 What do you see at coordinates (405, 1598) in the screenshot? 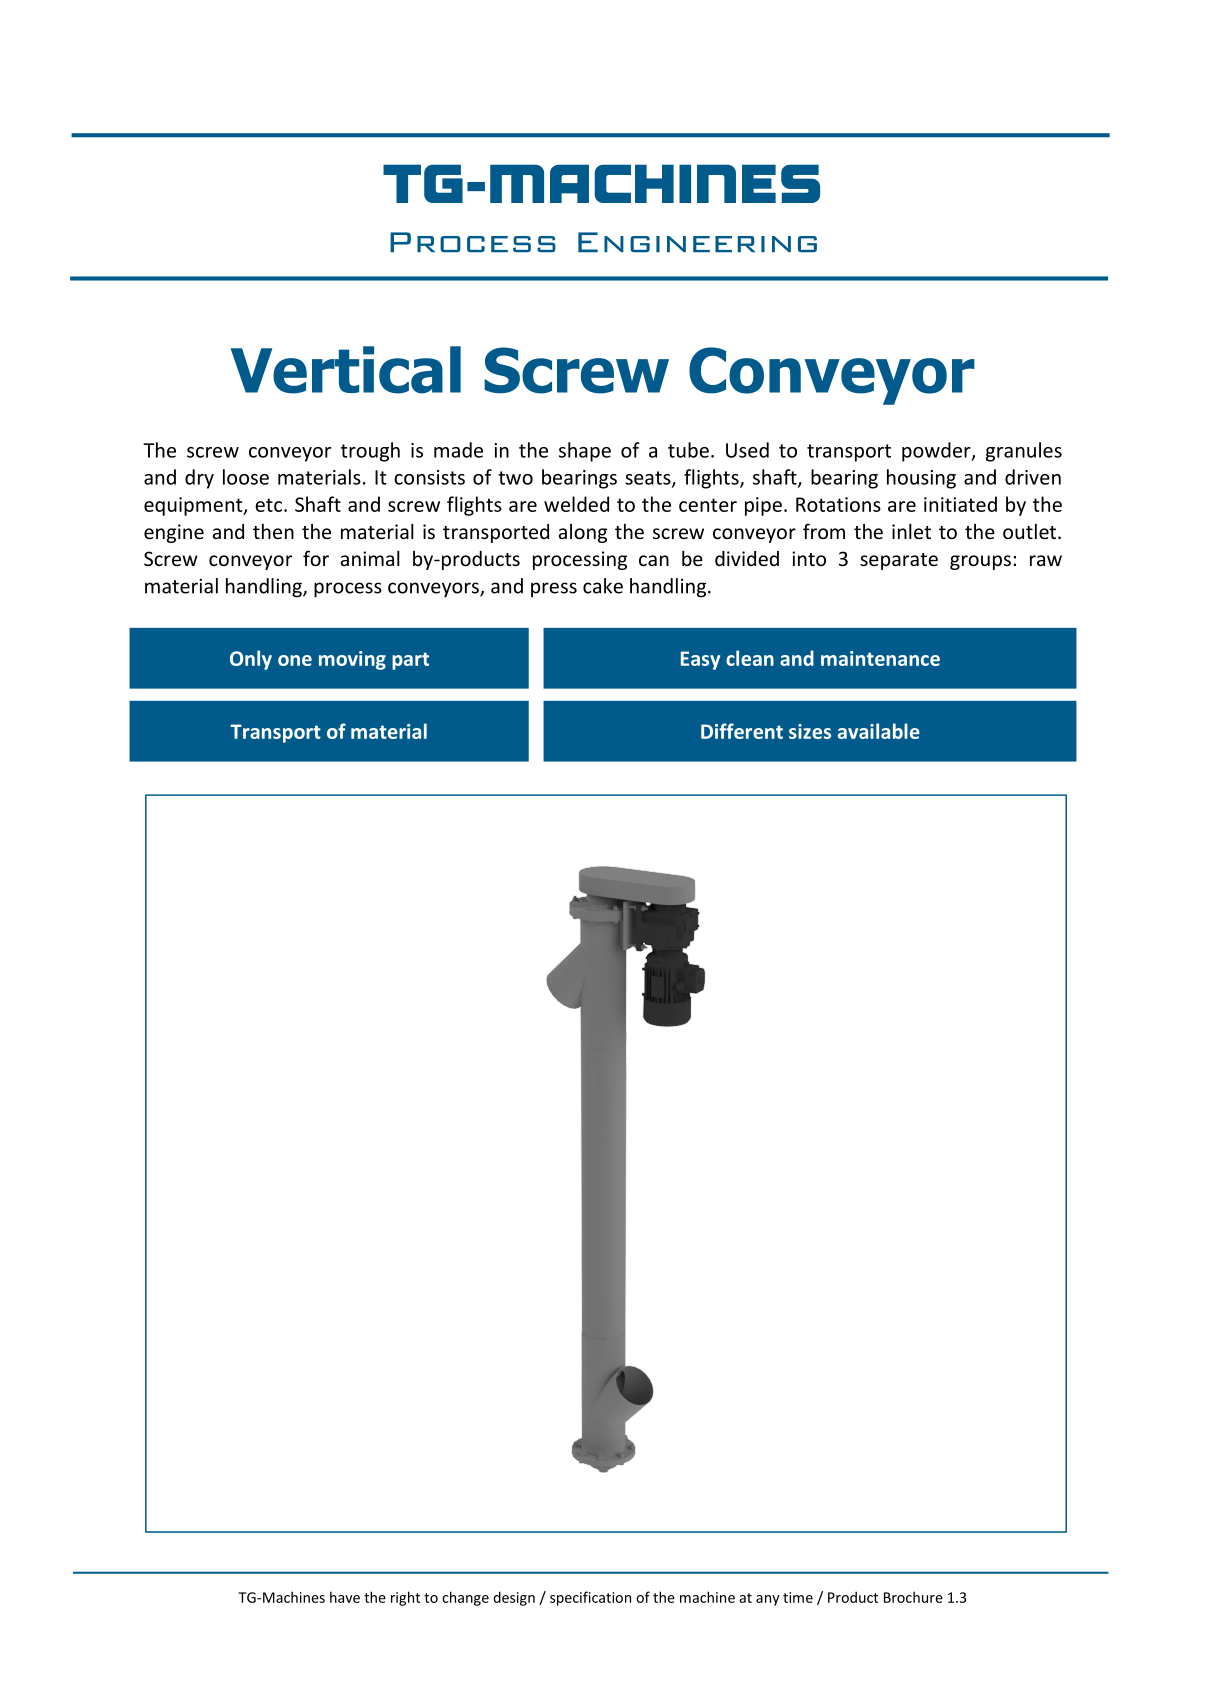
I see `right` at bounding box center [405, 1598].
